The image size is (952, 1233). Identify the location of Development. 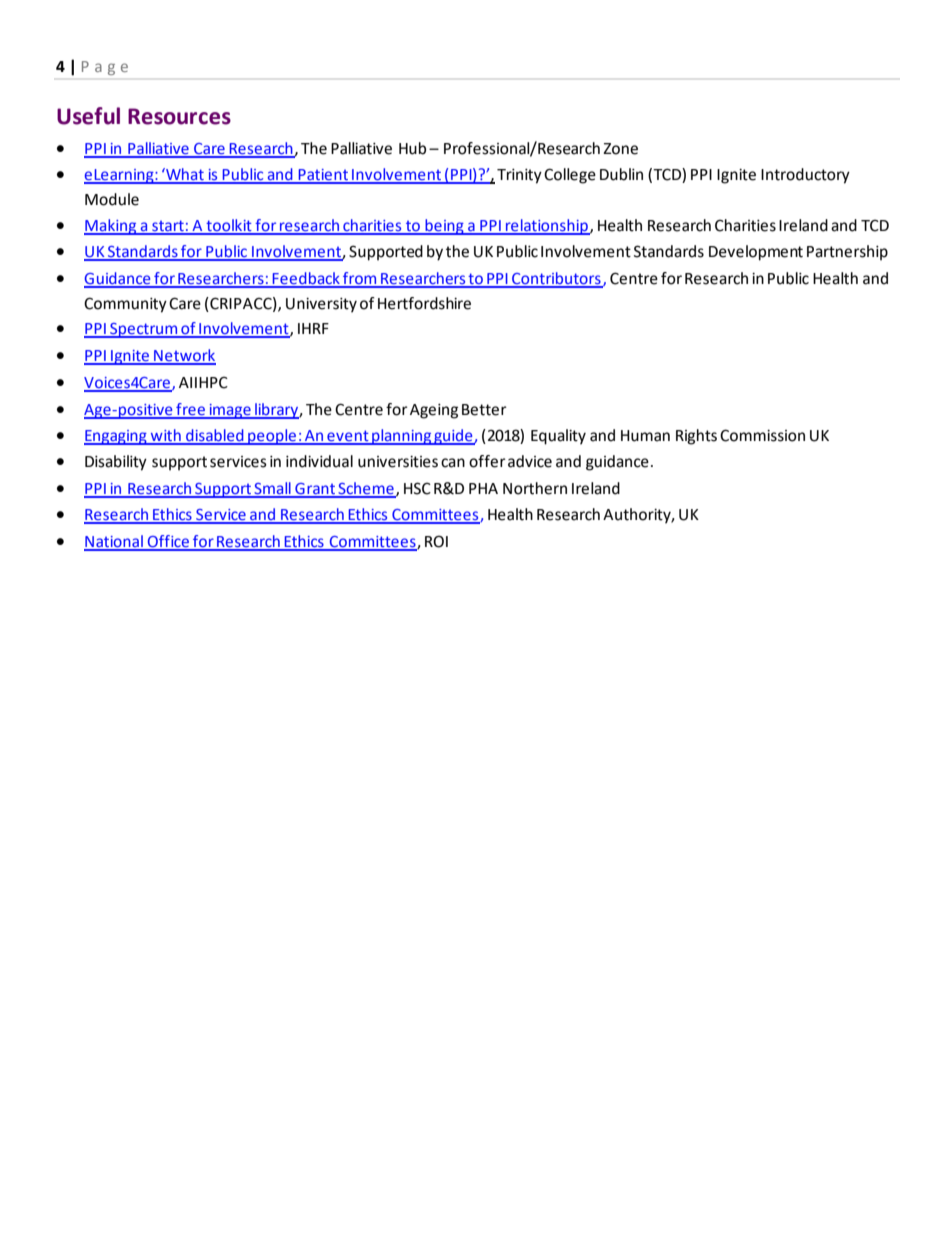
(756, 253).
